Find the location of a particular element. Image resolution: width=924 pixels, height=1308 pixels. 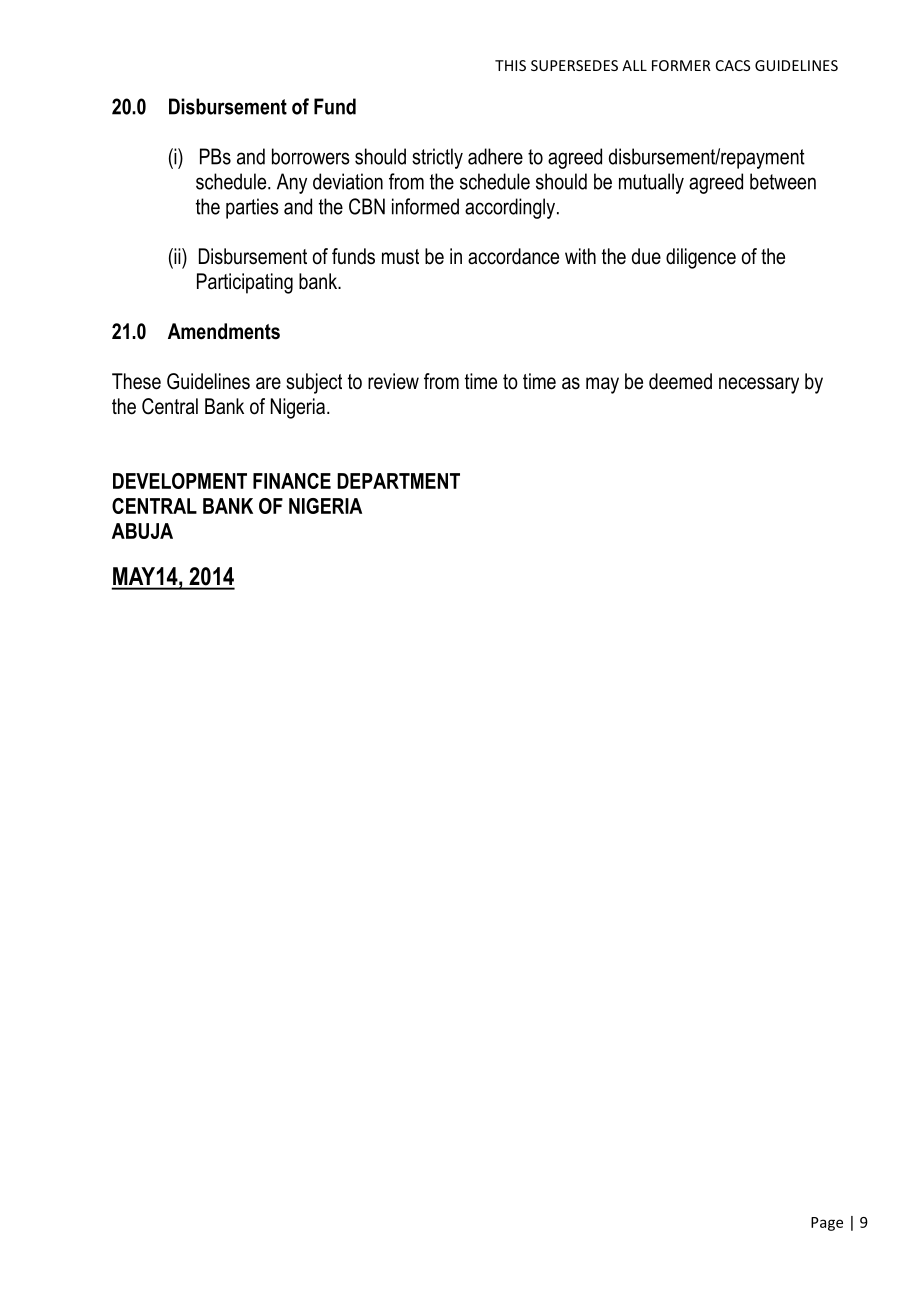

FORMER is located at coordinates (681, 65).
